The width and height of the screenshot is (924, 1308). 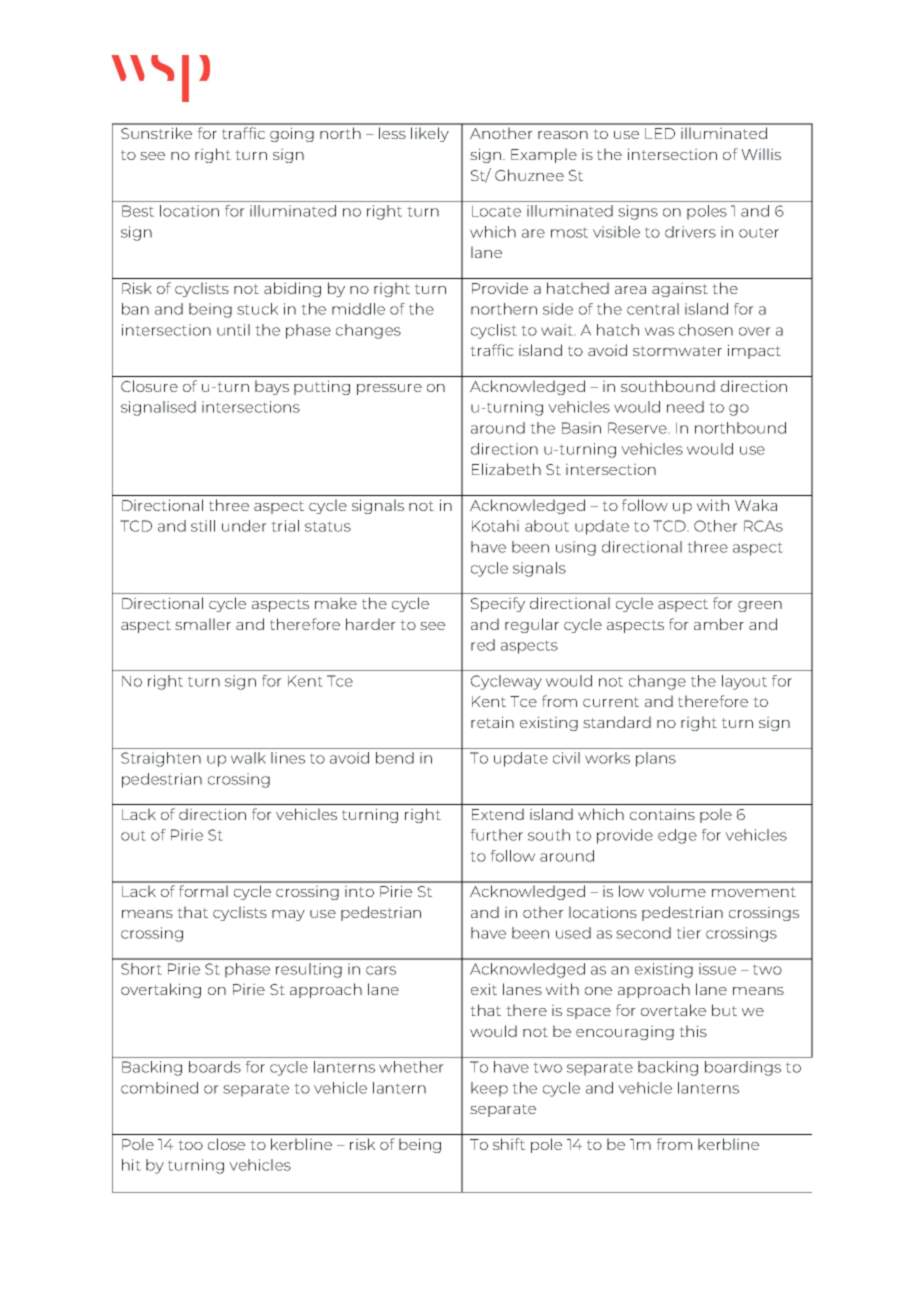 I want to click on further, so click(x=496, y=835).
